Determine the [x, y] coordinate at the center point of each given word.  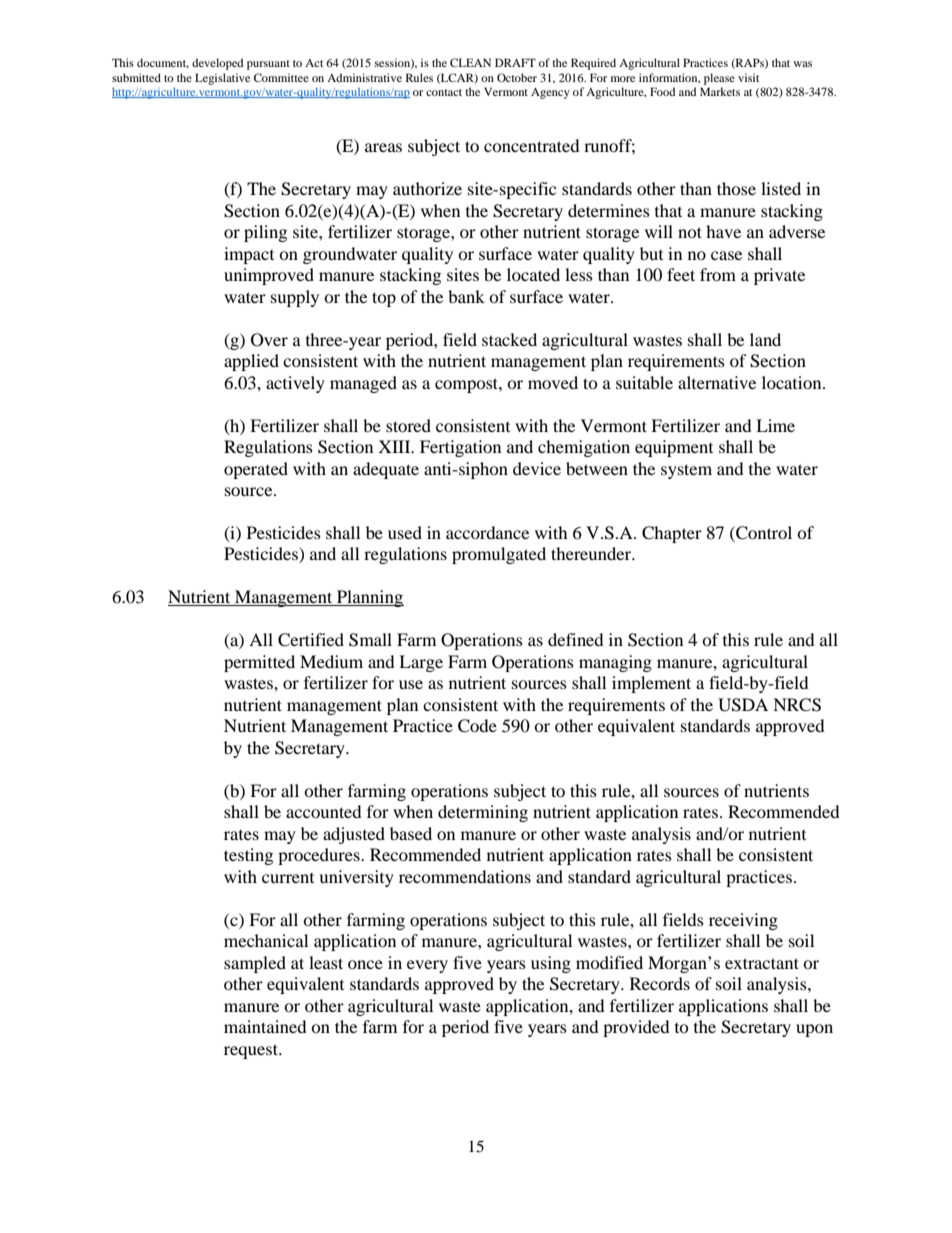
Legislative [222, 79]
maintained [265, 1026]
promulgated [499, 555]
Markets [720, 91]
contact [444, 92]
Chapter [672, 534]
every [427, 966]
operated [256, 470]
